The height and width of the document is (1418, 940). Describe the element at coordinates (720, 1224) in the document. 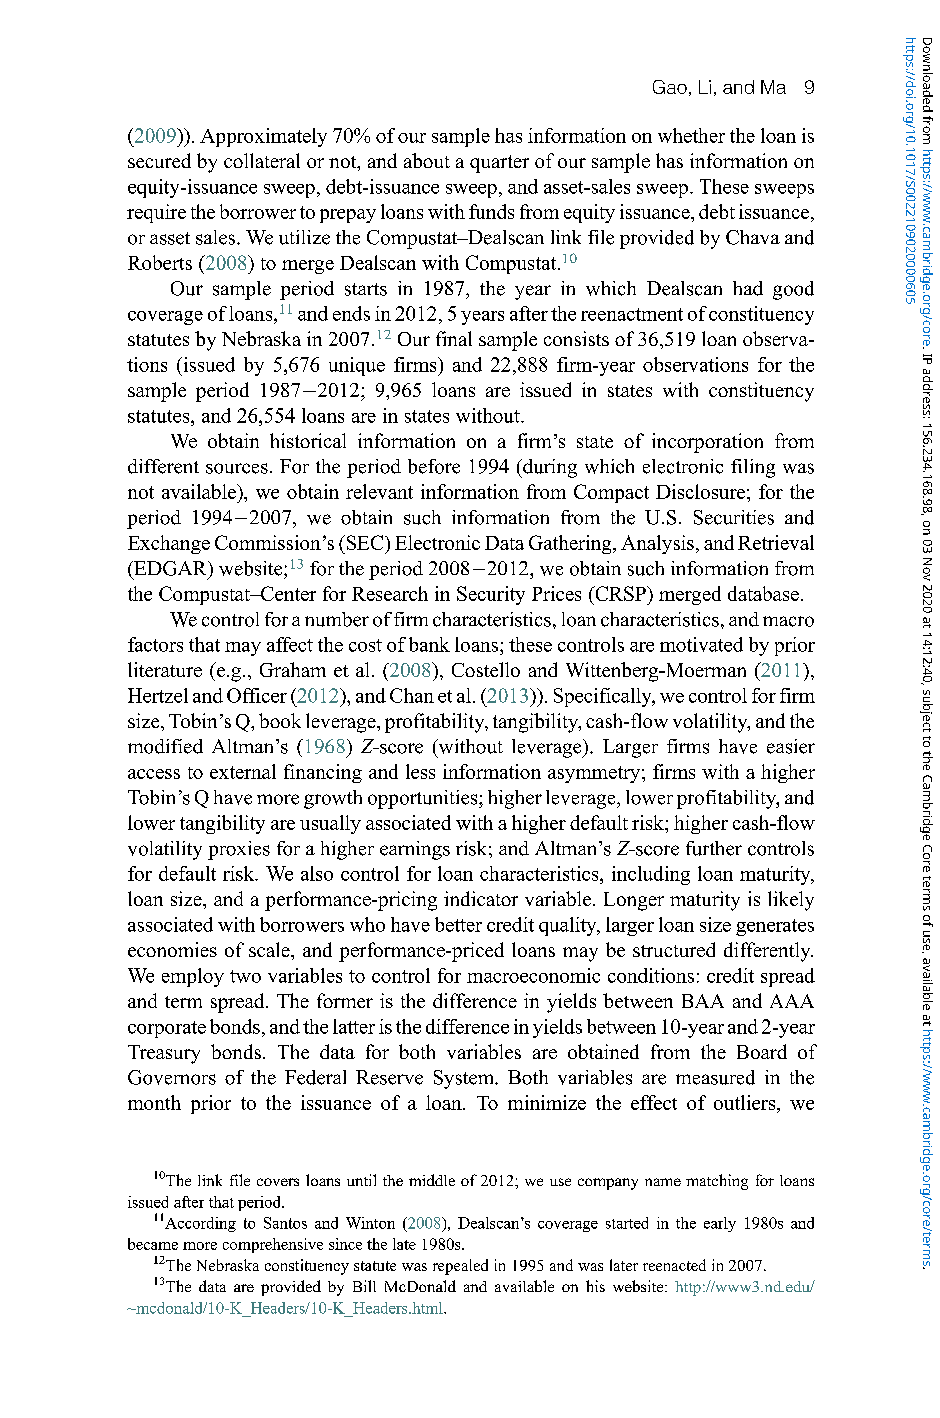

I see `early` at that location.
